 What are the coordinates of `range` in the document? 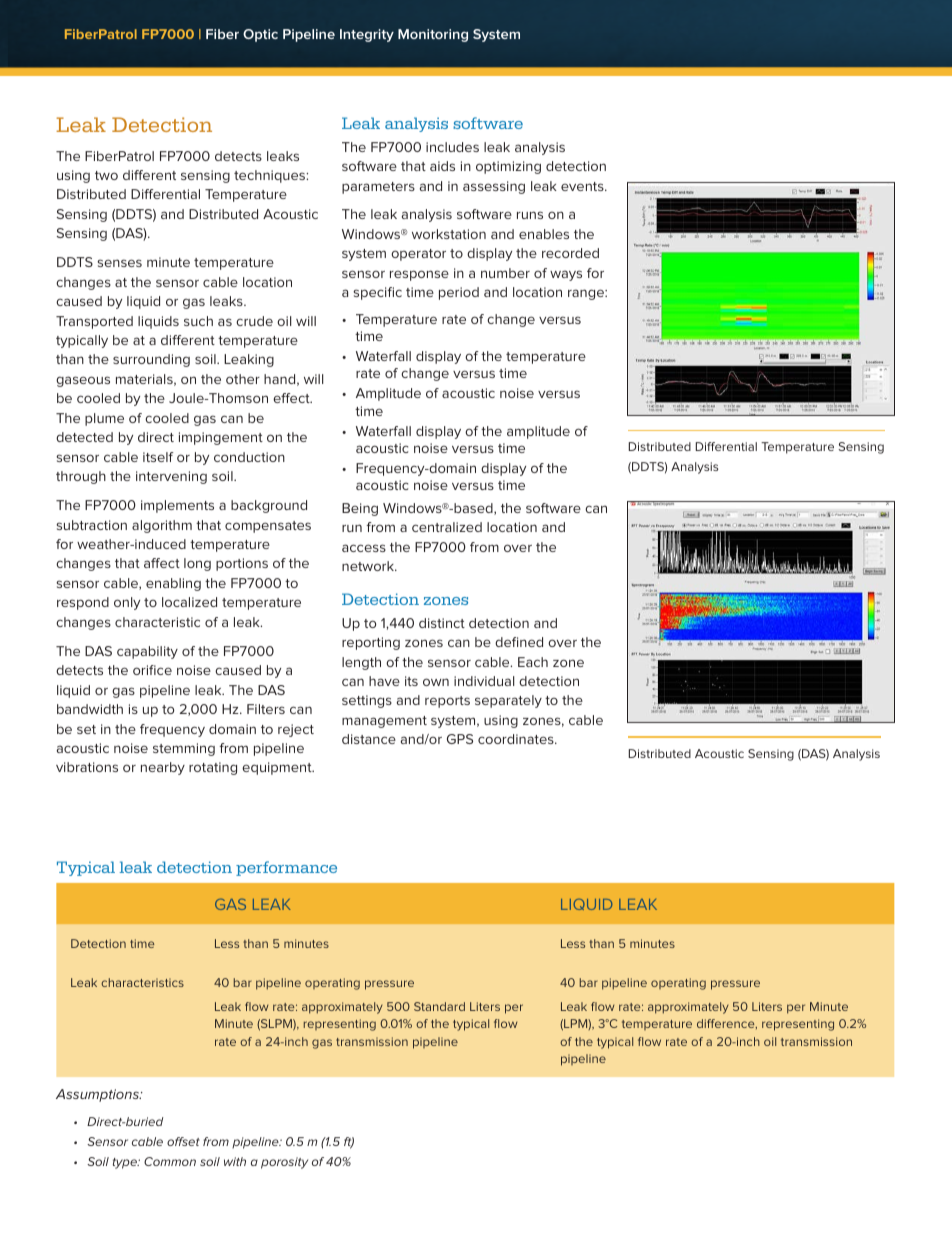 It's located at (587, 294).
